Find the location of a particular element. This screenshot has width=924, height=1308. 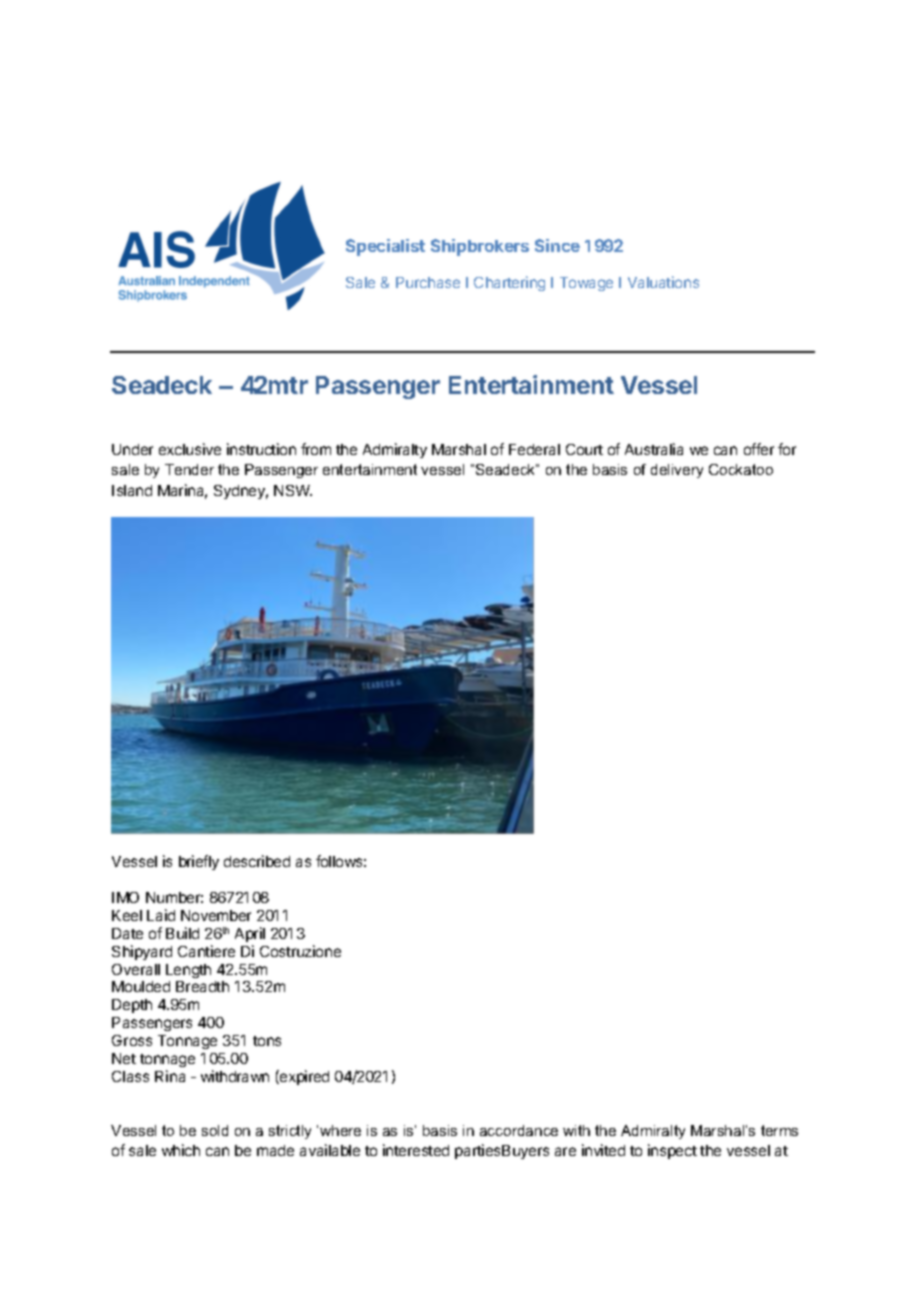

Valuations is located at coordinates (663, 282).
